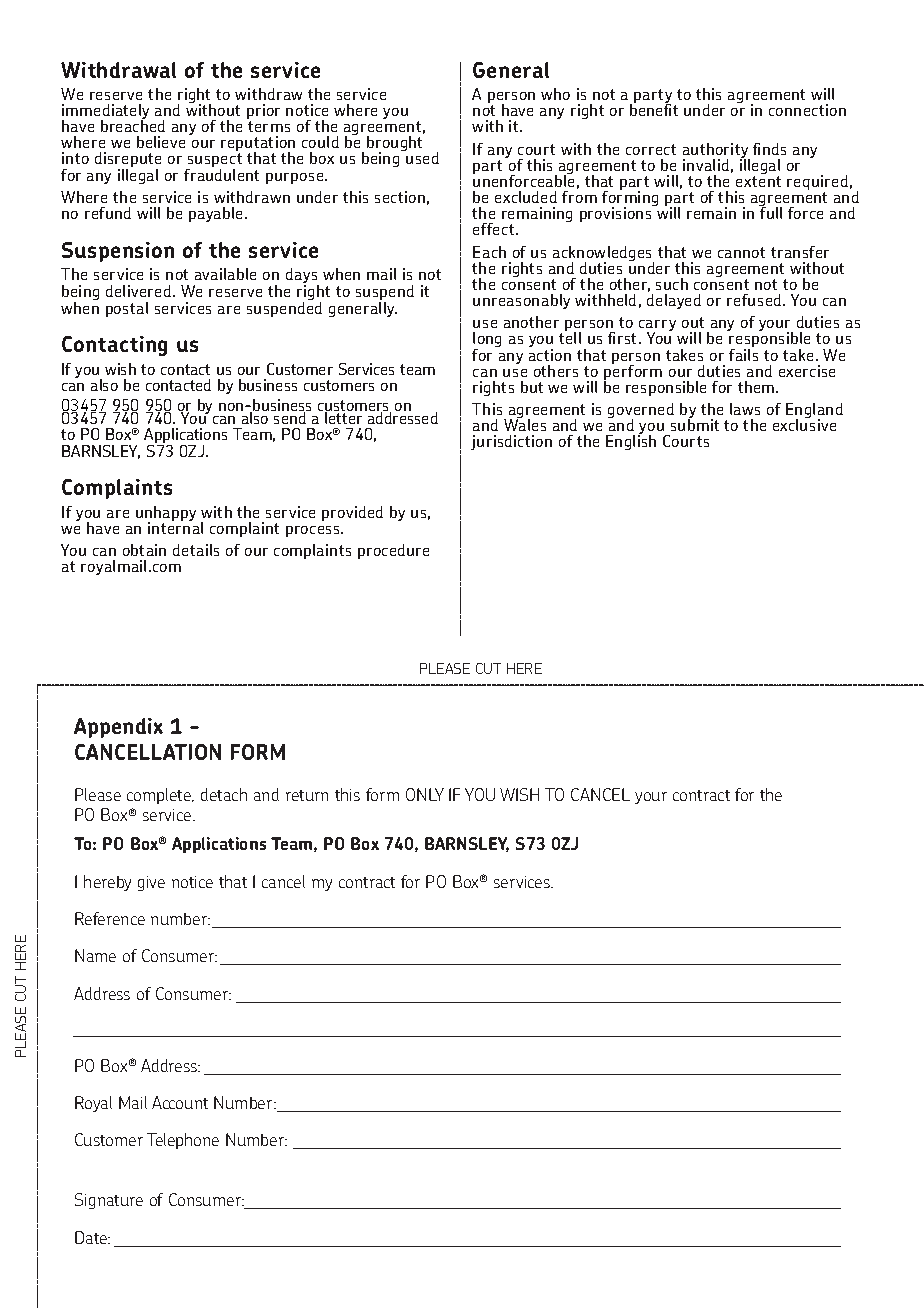  What do you see at coordinates (716, 152) in the document?
I see `authority` at bounding box center [716, 152].
